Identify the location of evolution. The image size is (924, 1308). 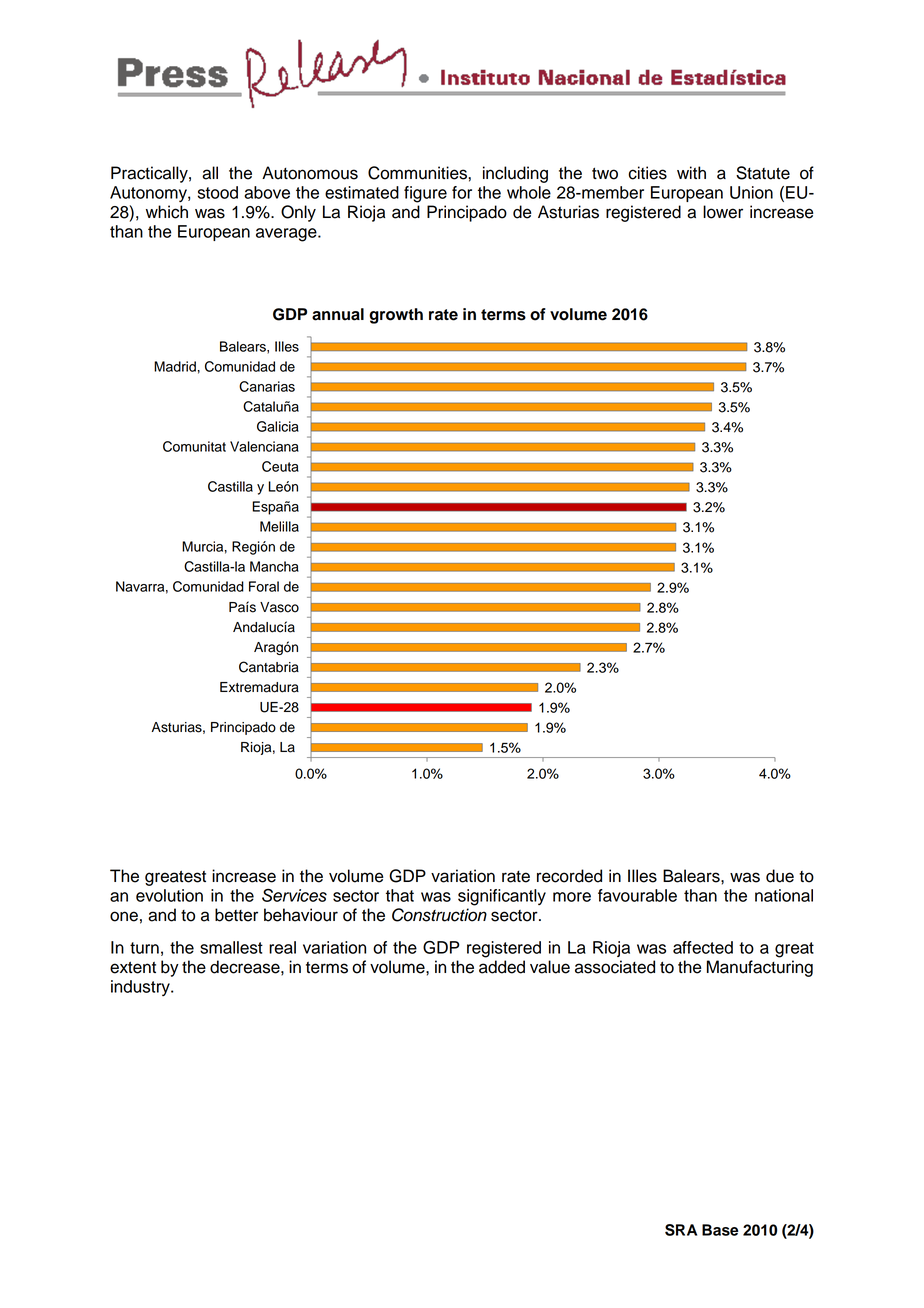
(169, 895).
